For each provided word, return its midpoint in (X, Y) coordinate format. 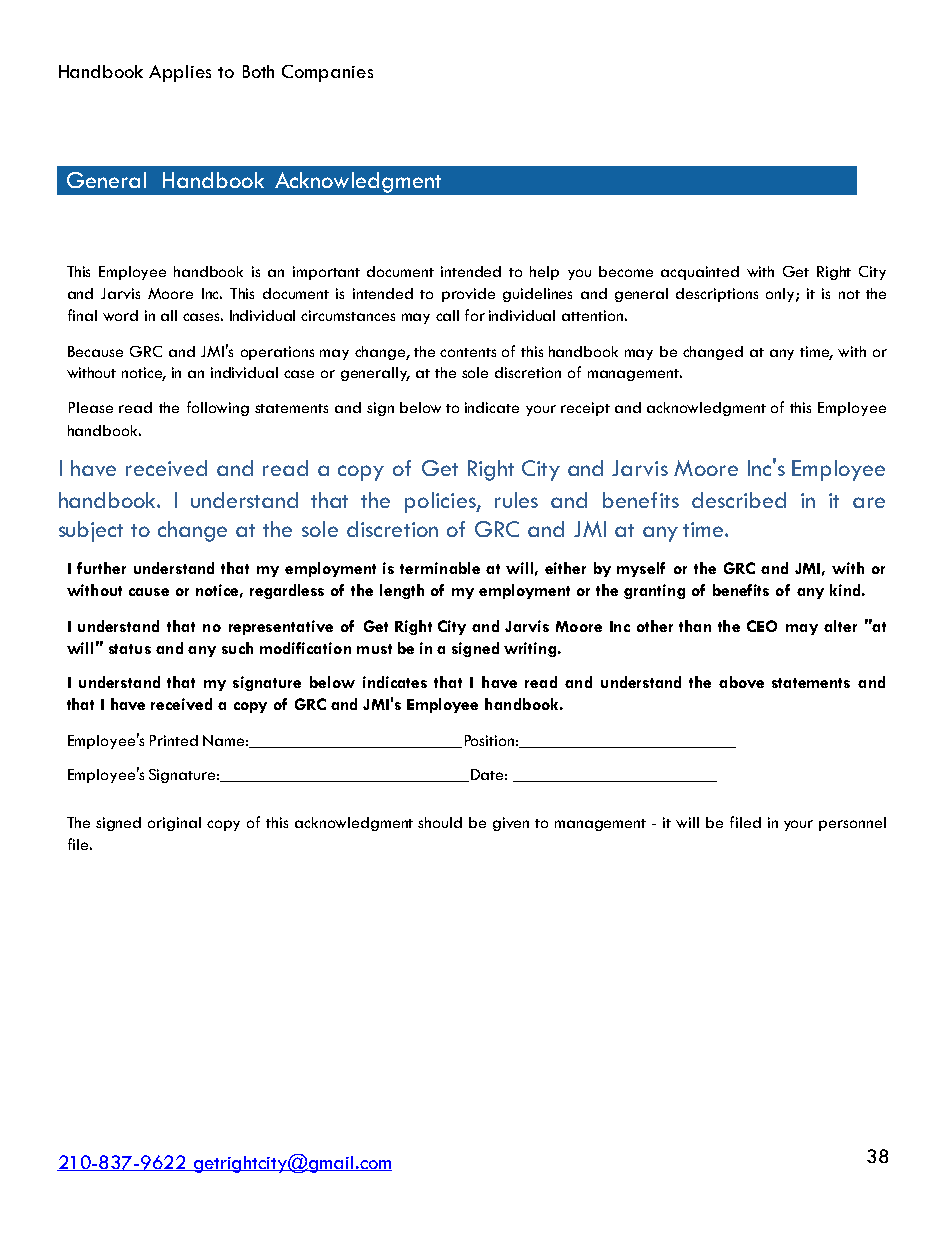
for (475, 315)
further (101, 568)
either (565, 568)
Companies (327, 73)
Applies (180, 73)
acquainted (700, 273)
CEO (762, 626)
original (174, 824)
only (781, 295)
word (120, 315)
